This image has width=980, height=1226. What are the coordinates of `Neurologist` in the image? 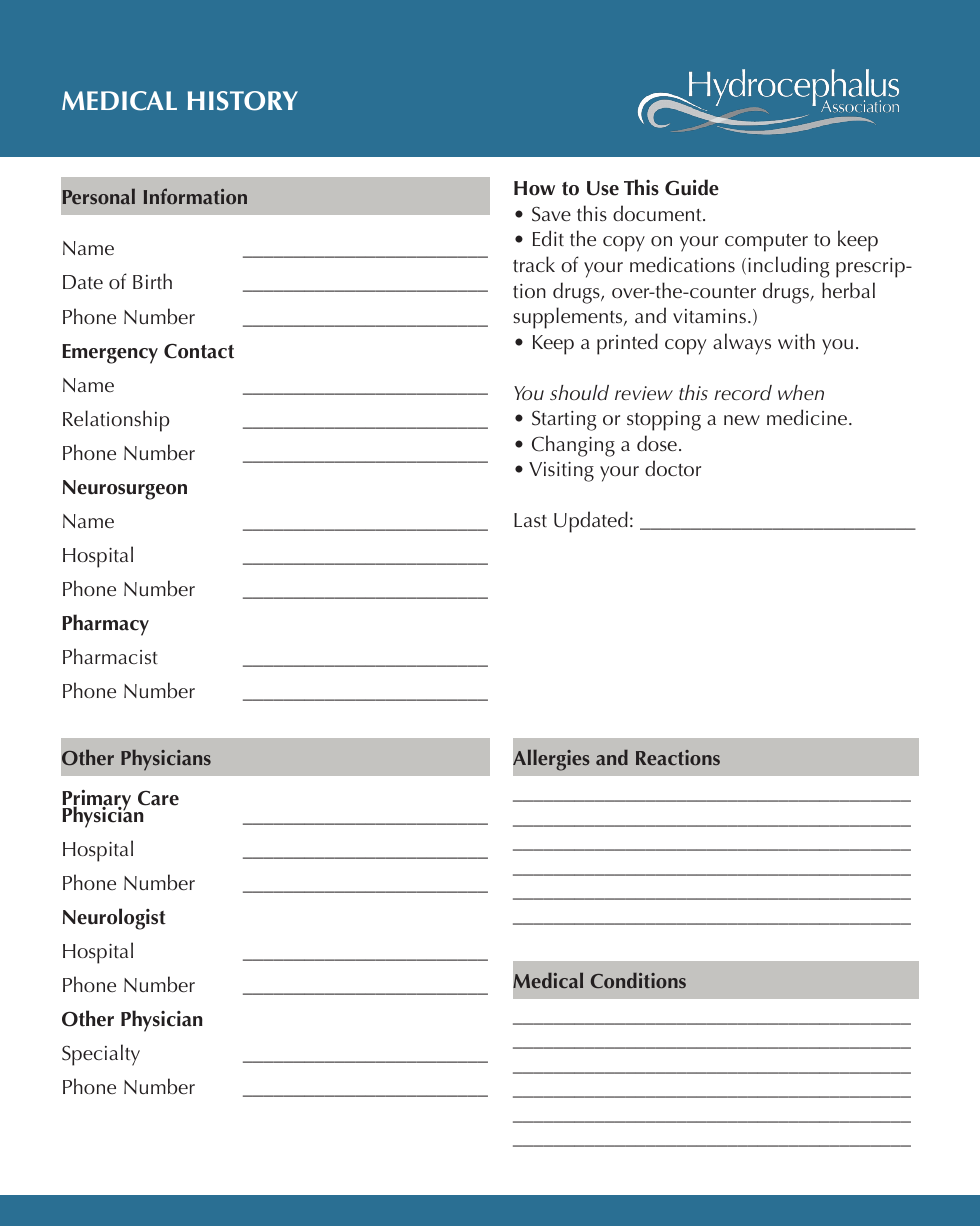 It's located at (114, 919).
